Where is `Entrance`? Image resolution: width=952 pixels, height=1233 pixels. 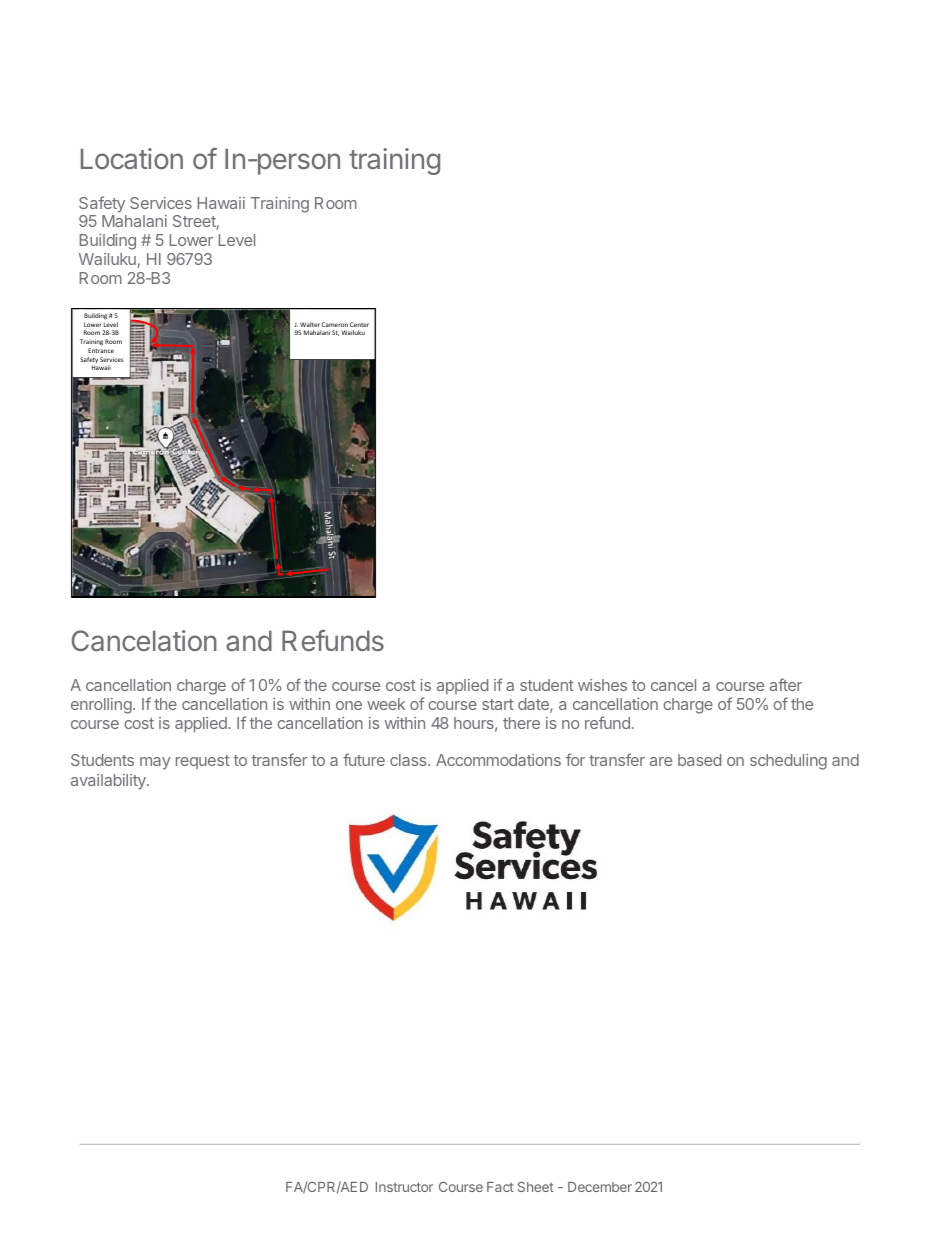 Entrance is located at coordinates (101, 350).
